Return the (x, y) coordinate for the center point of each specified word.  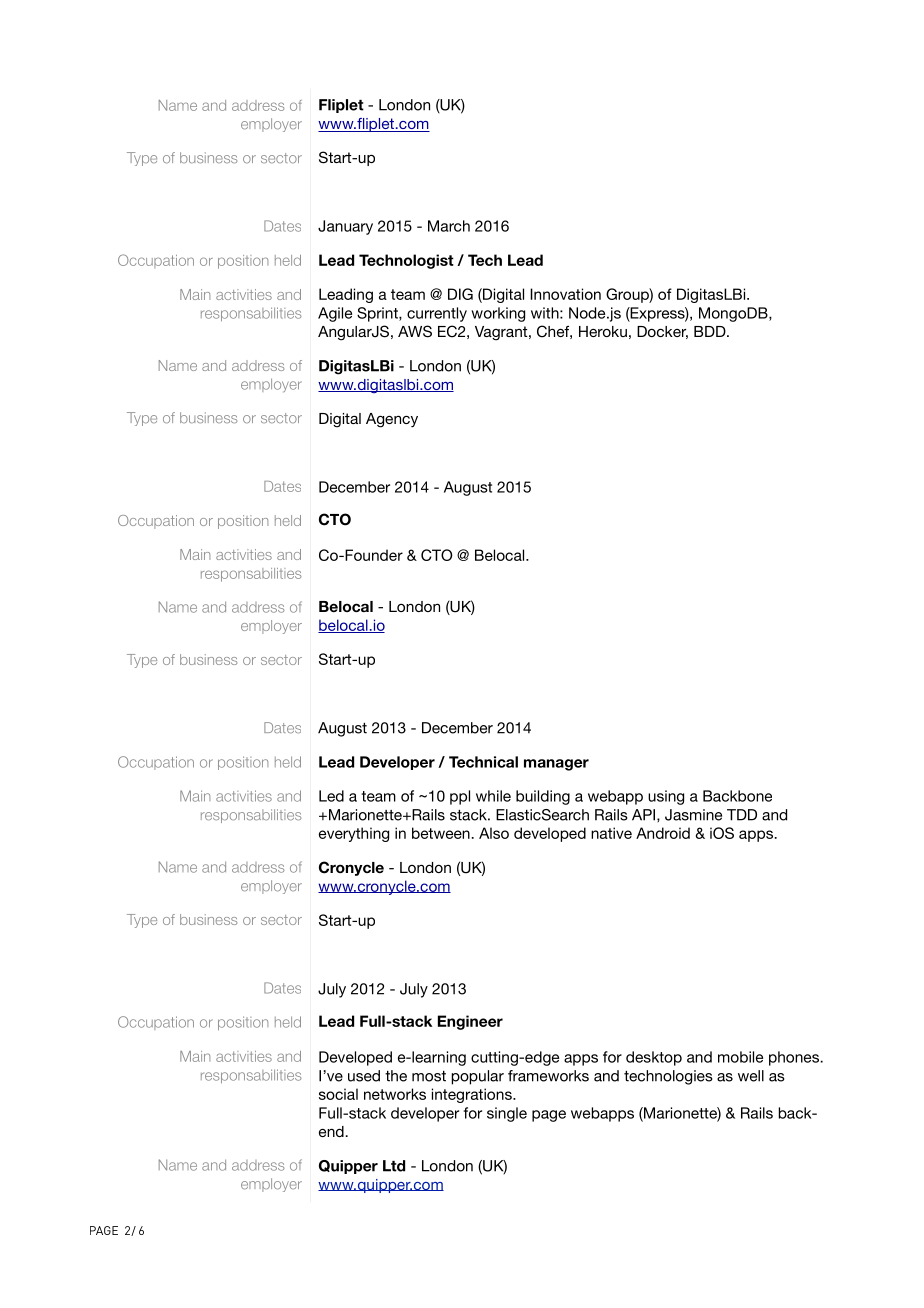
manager (556, 765)
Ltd (394, 1166)
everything (354, 834)
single (507, 1114)
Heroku (603, 331)
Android (663, 833)
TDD (742, 815)
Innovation (565, 294)
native (611, 833)
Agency (392, 420)
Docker (662, 332)
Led (331, 796)
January (345, 227)
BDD (711, 331)
